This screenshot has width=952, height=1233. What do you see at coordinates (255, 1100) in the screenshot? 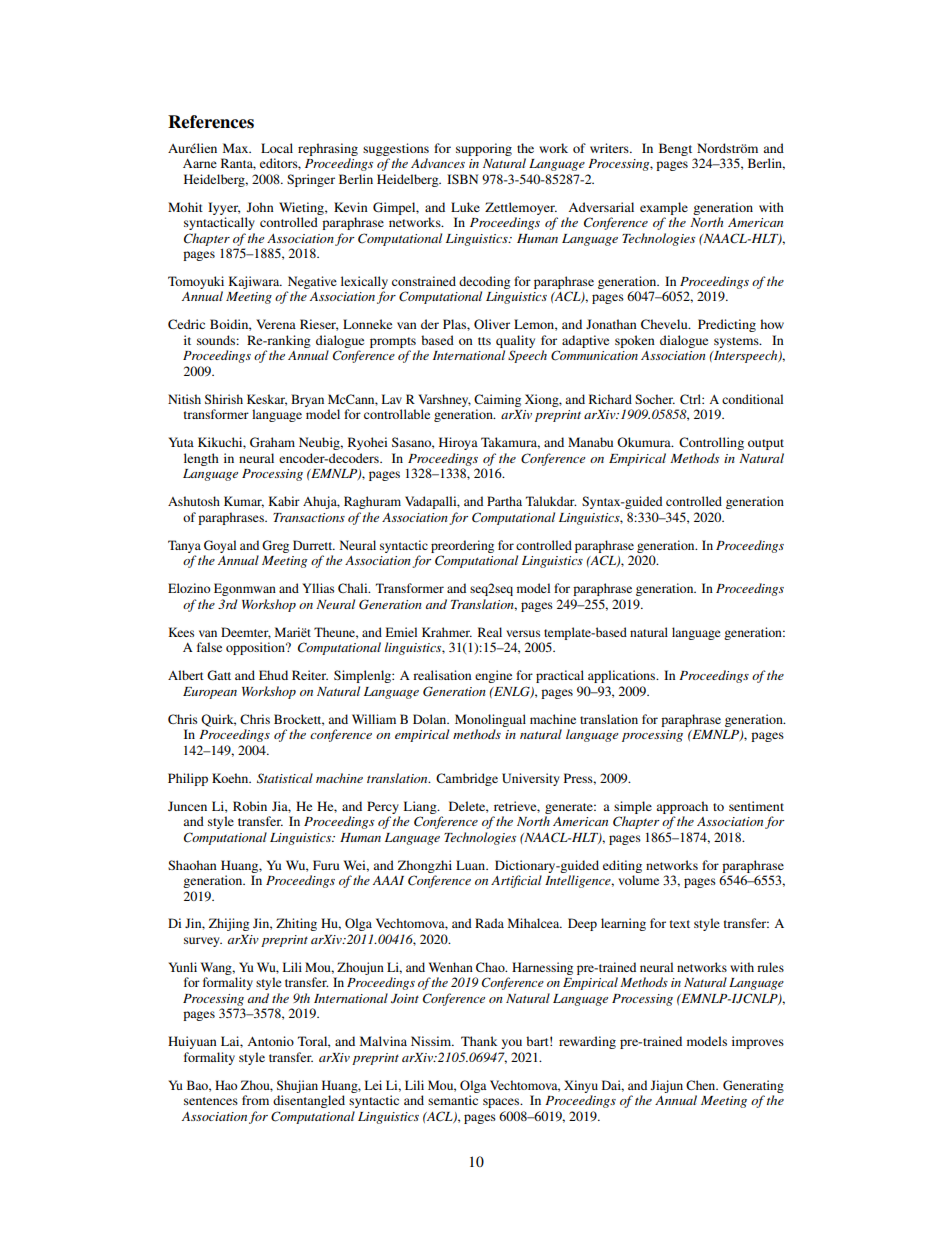
I see `from` at bounding box center [255, 1100].
